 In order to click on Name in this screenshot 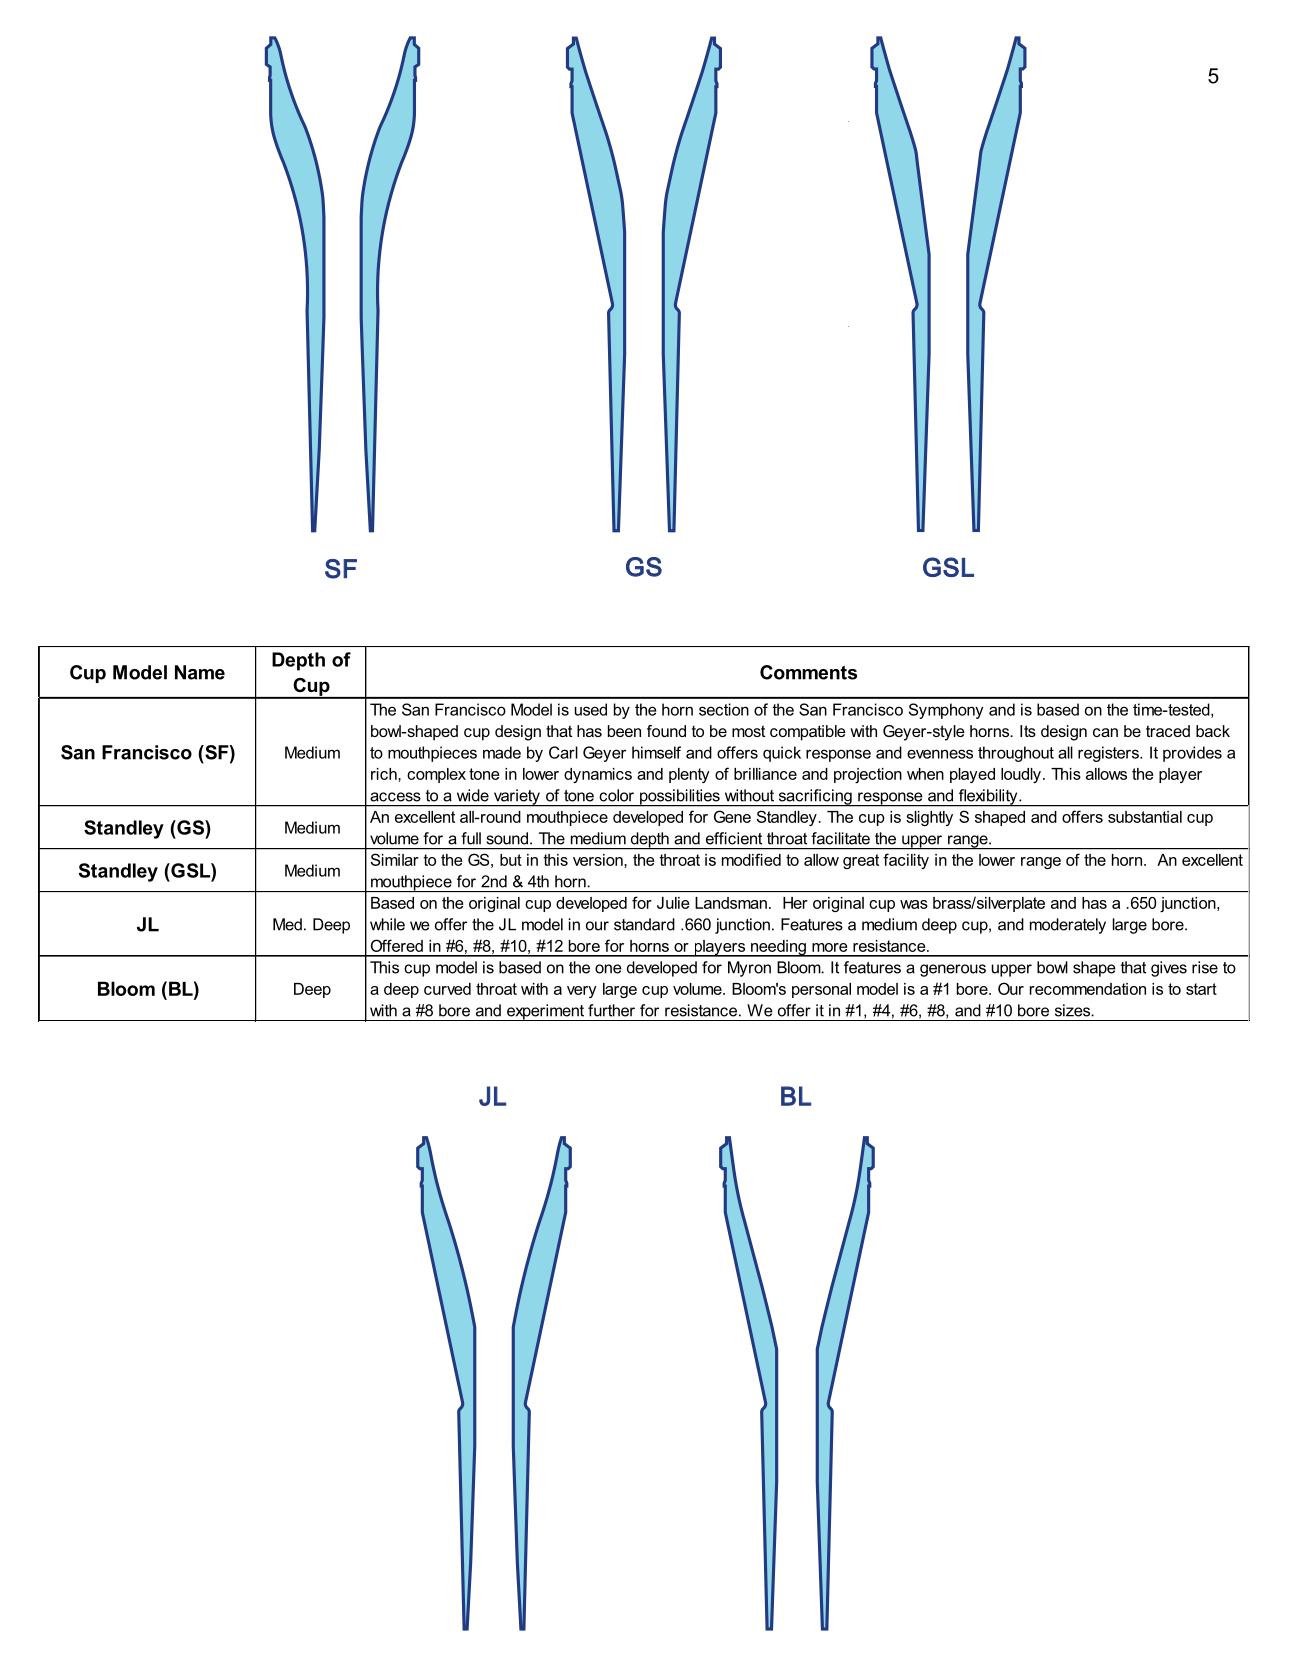, I will do `click(200, 672)`.
